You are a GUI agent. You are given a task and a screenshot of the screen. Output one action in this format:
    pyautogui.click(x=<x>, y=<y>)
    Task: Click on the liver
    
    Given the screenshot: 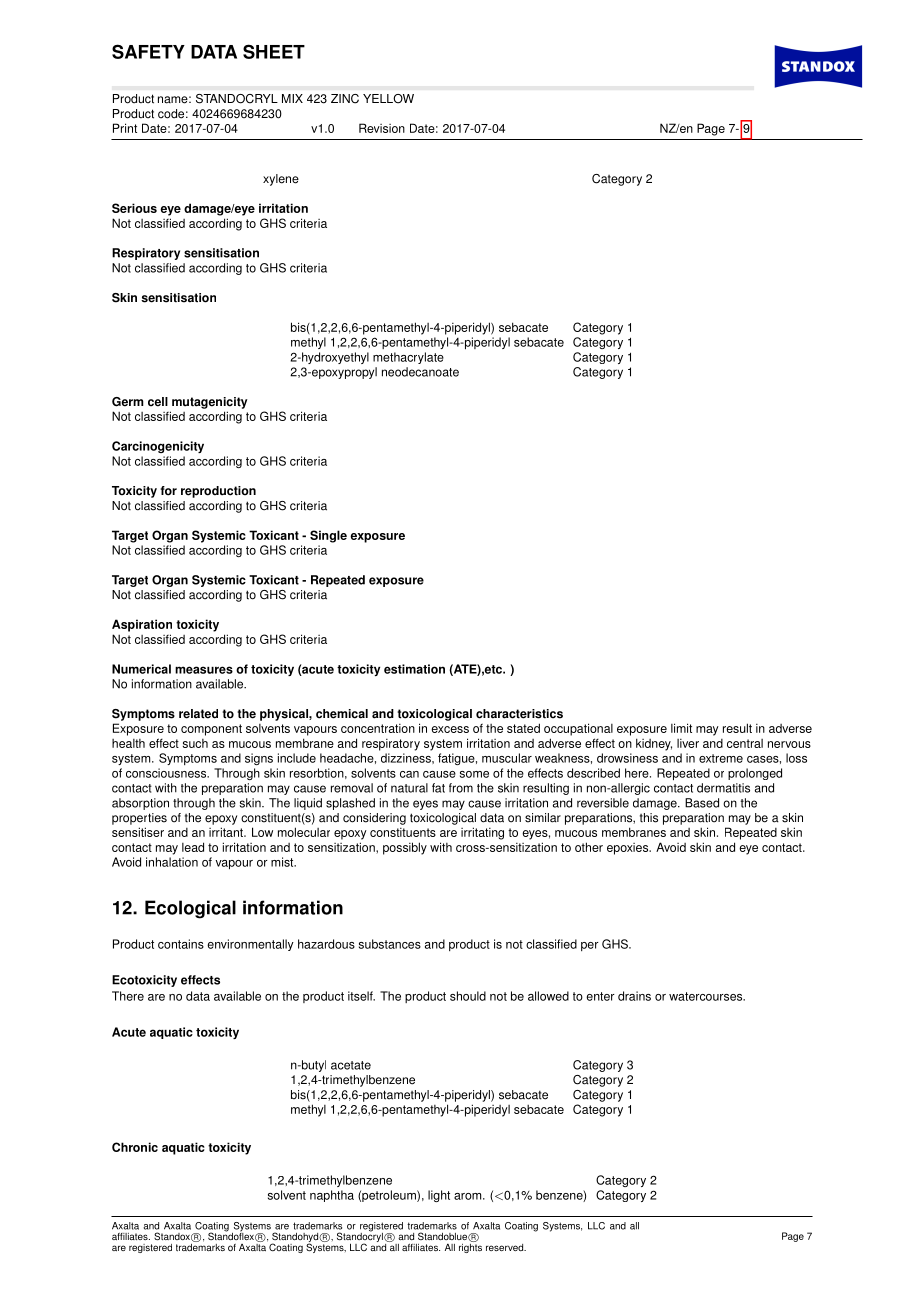 What is the action you would take?
    pyautogui.click(x=688, y=743)
